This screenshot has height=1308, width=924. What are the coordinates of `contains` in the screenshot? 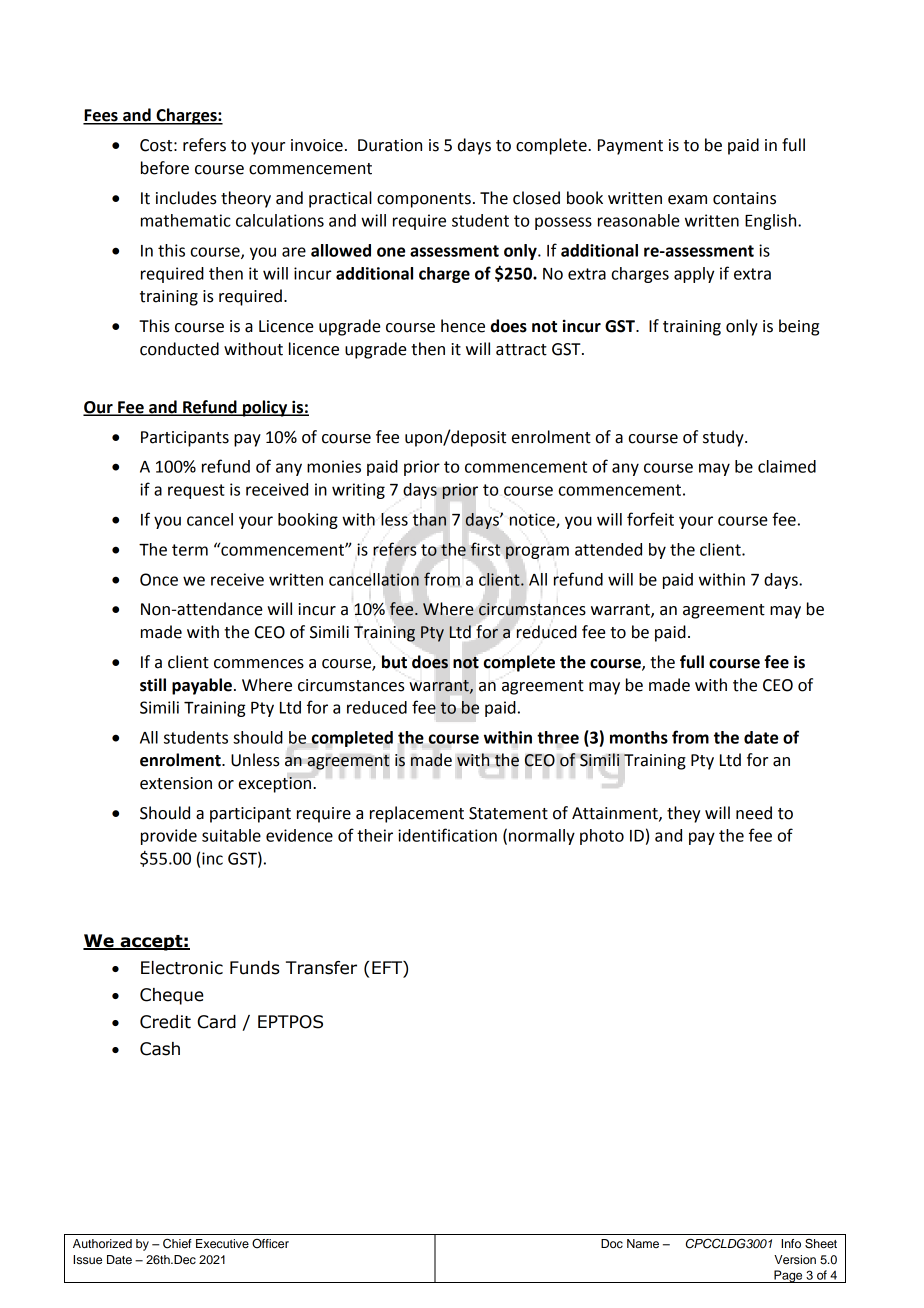 It's located at (744, 198).
